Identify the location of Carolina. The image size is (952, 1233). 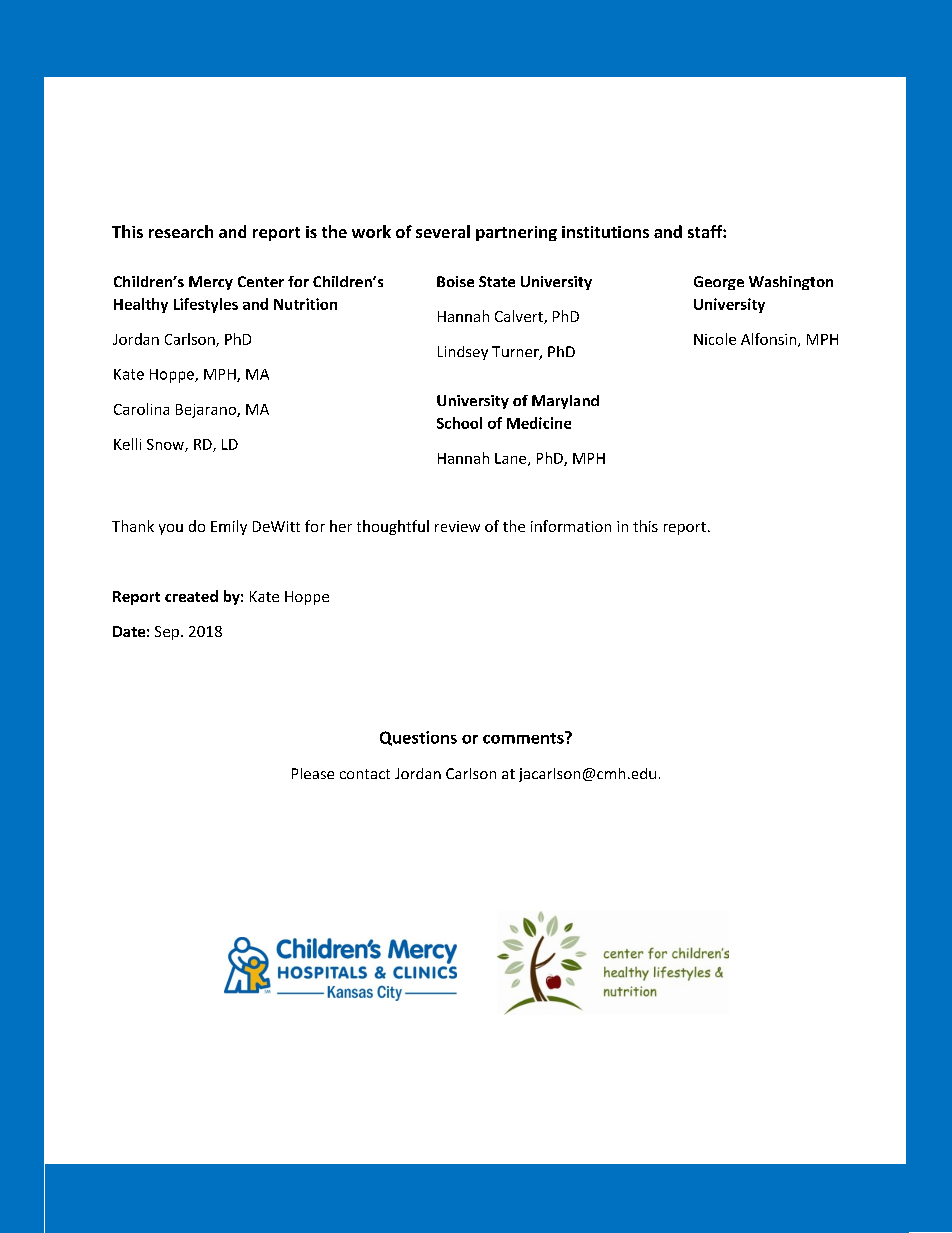
(141, 409).
